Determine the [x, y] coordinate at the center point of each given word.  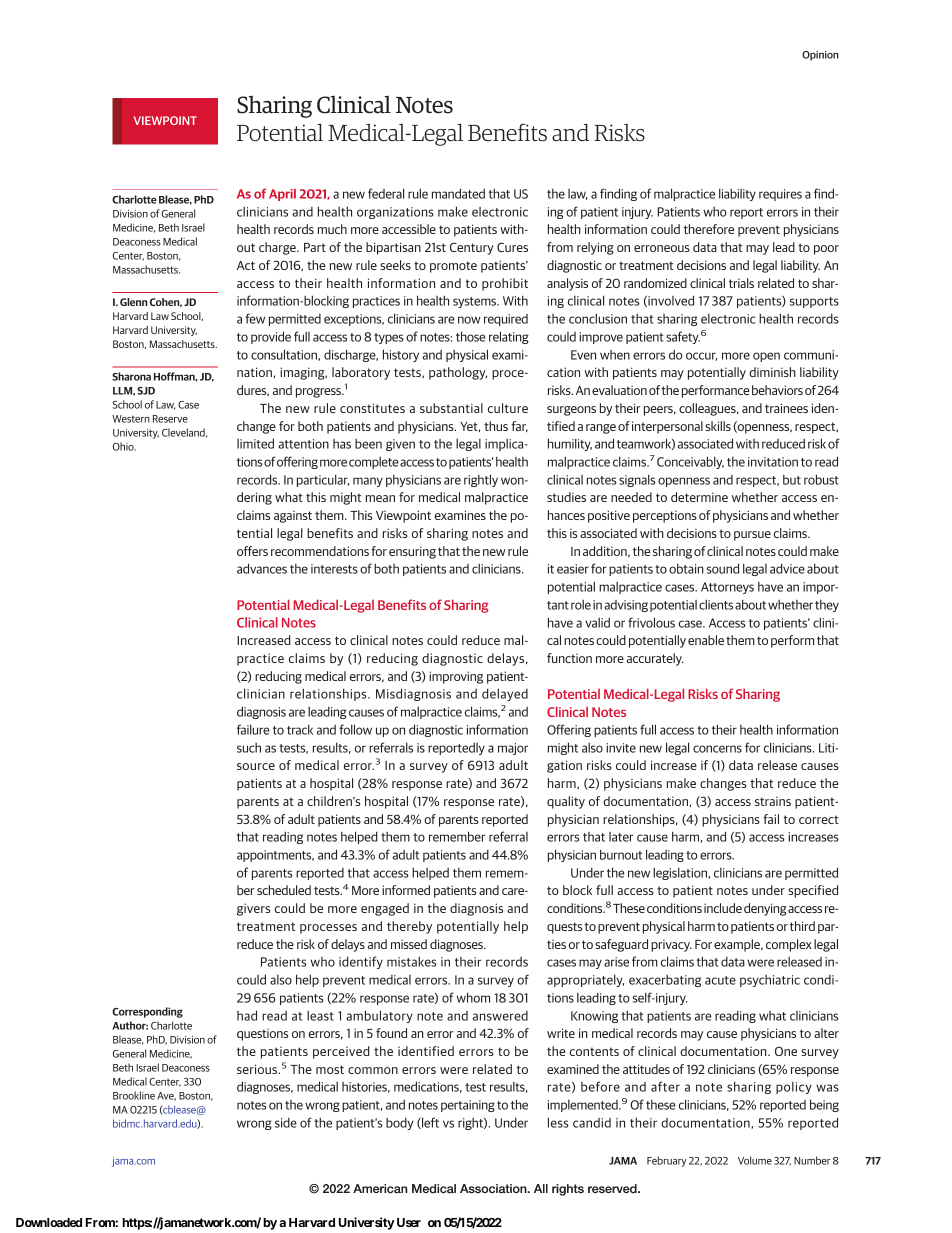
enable [706, 640]
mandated [458, 193]
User [407, 1222]
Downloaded [49, 1222]
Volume [755, 1160]
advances [262, 568]
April [282, 195]
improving [456, 677]
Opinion [820, 55]
